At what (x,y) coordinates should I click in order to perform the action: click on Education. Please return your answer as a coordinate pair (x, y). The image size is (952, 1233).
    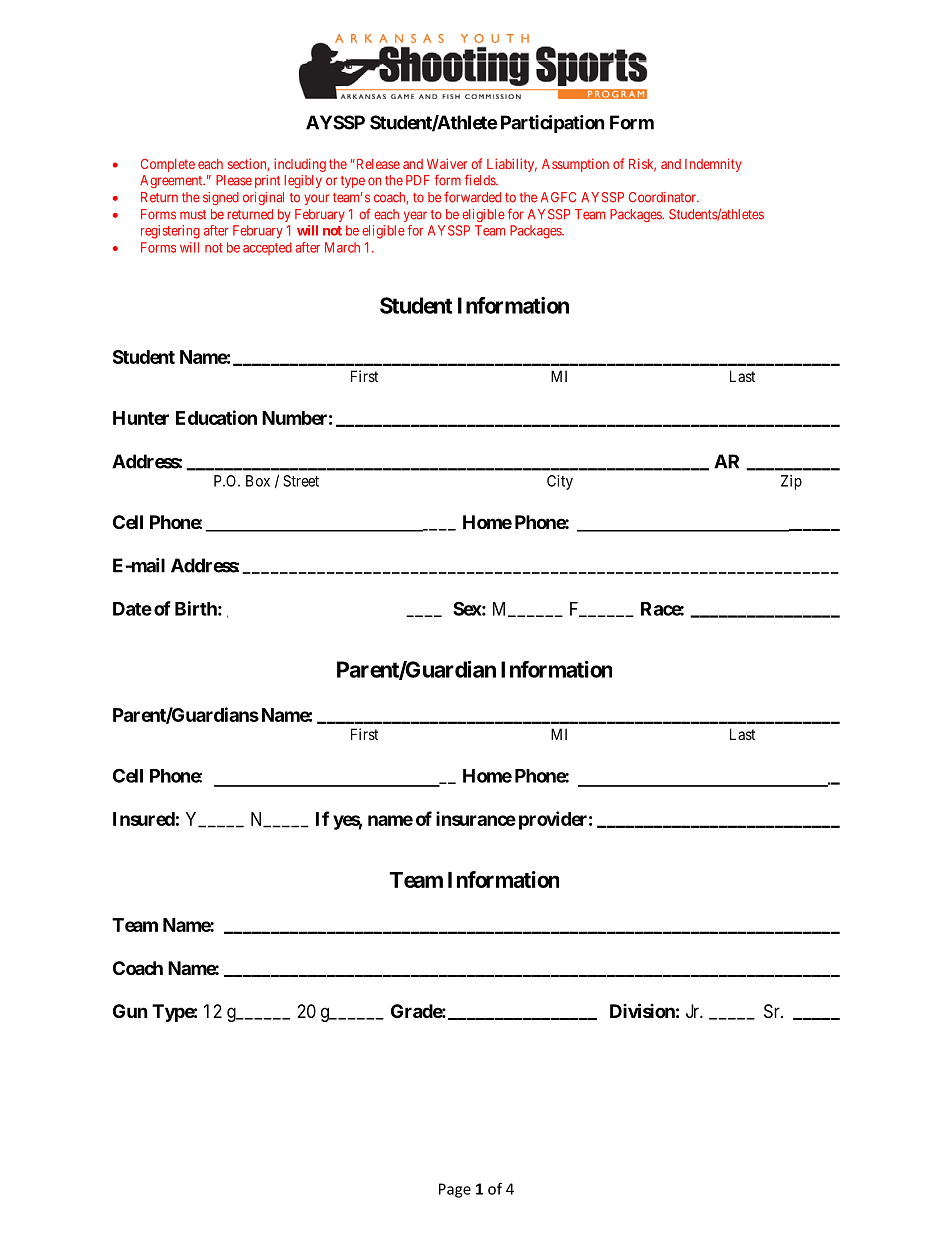
    Looking at the image, I should click on (216, 417).
